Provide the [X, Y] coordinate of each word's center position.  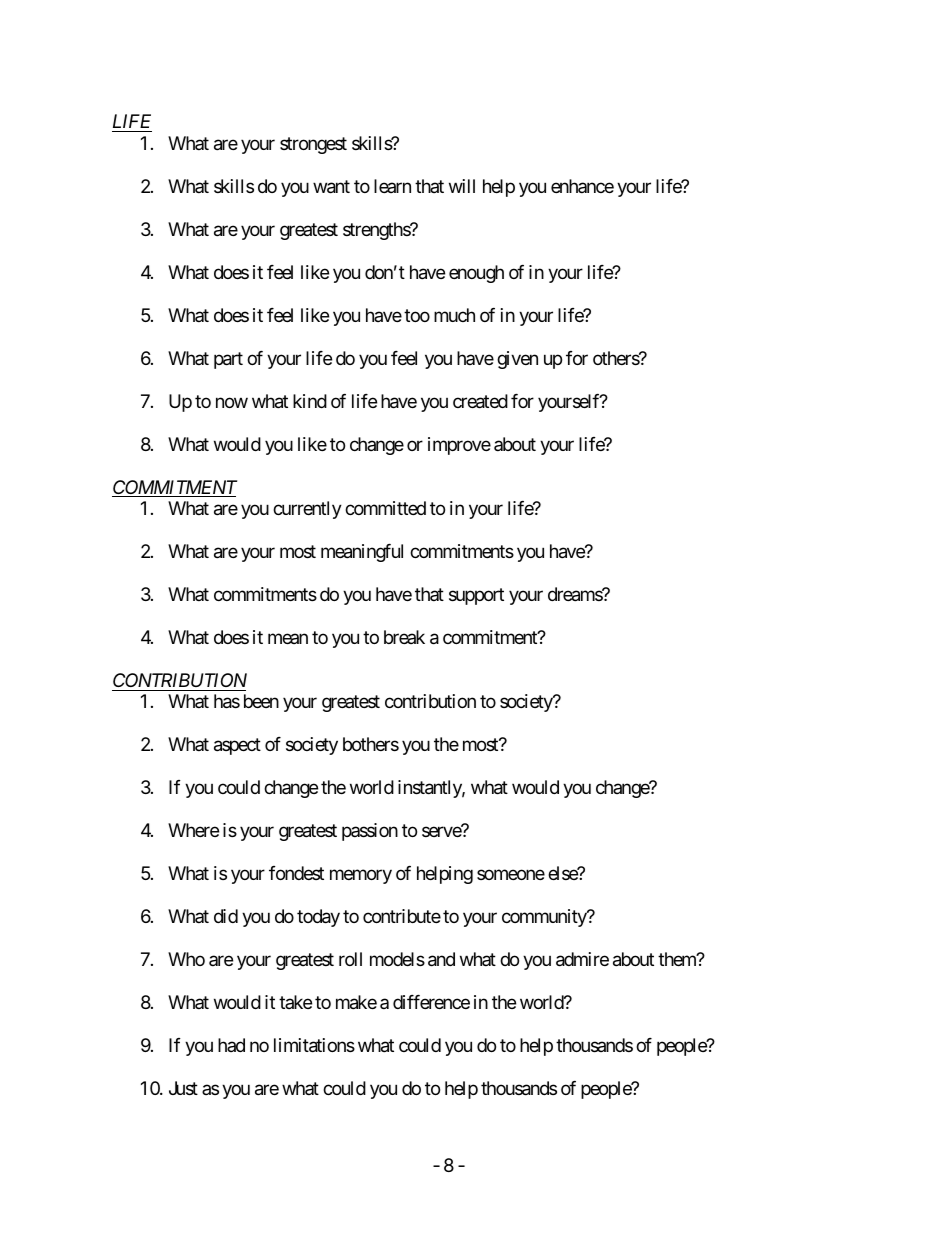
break [404, 637]
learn [392, 186]
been [261, 701]
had [231, 1045]
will [462, 186]
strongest [313, 145]
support [476, 596]
